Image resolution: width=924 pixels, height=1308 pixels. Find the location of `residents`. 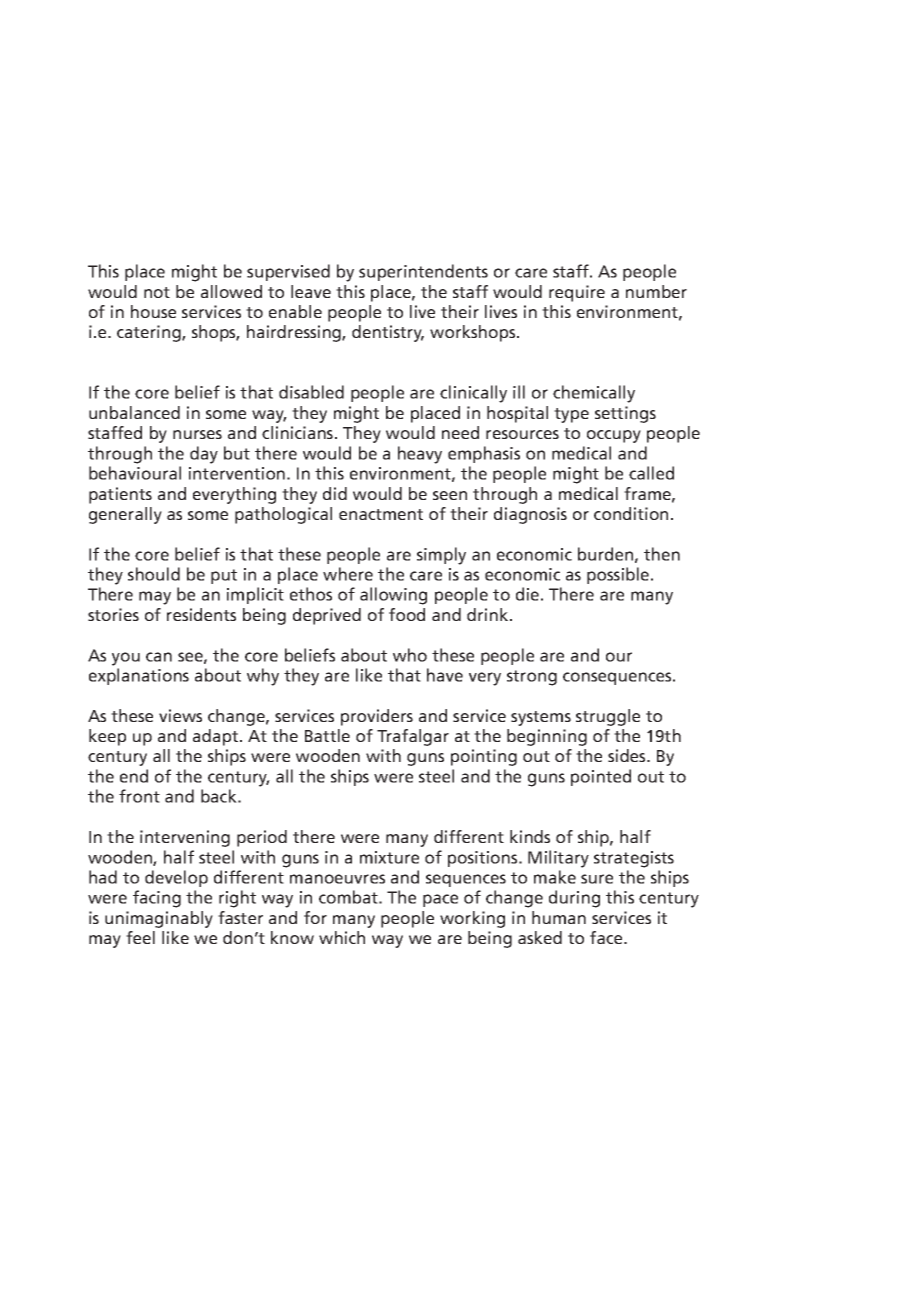

residents is located at coordinates (201, 614).
